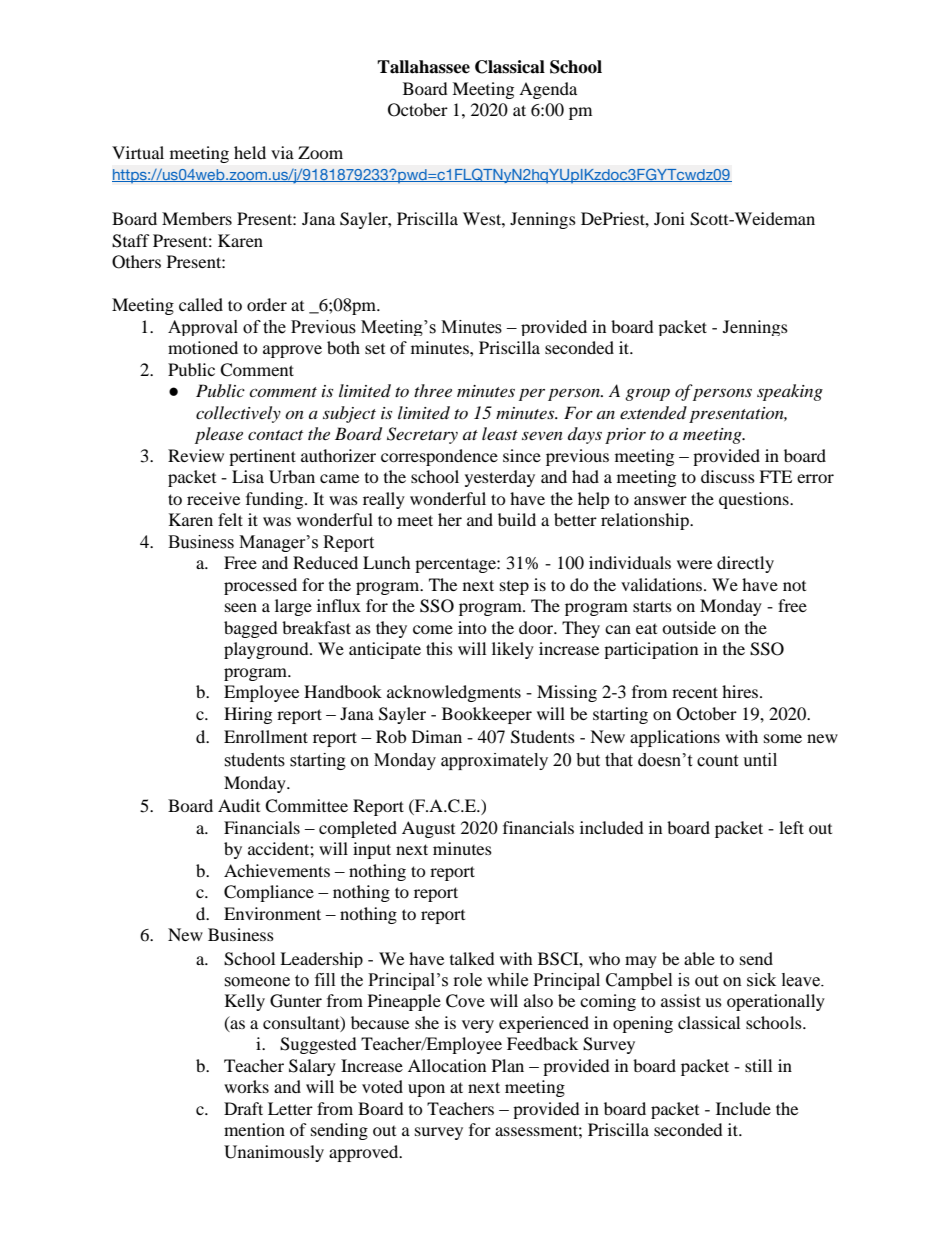 This screenshot has width=952, height=1233. What do you see at coordinates (669, 218) in the screenshot?
I see `Joni` at bounding box center [669, 218].
